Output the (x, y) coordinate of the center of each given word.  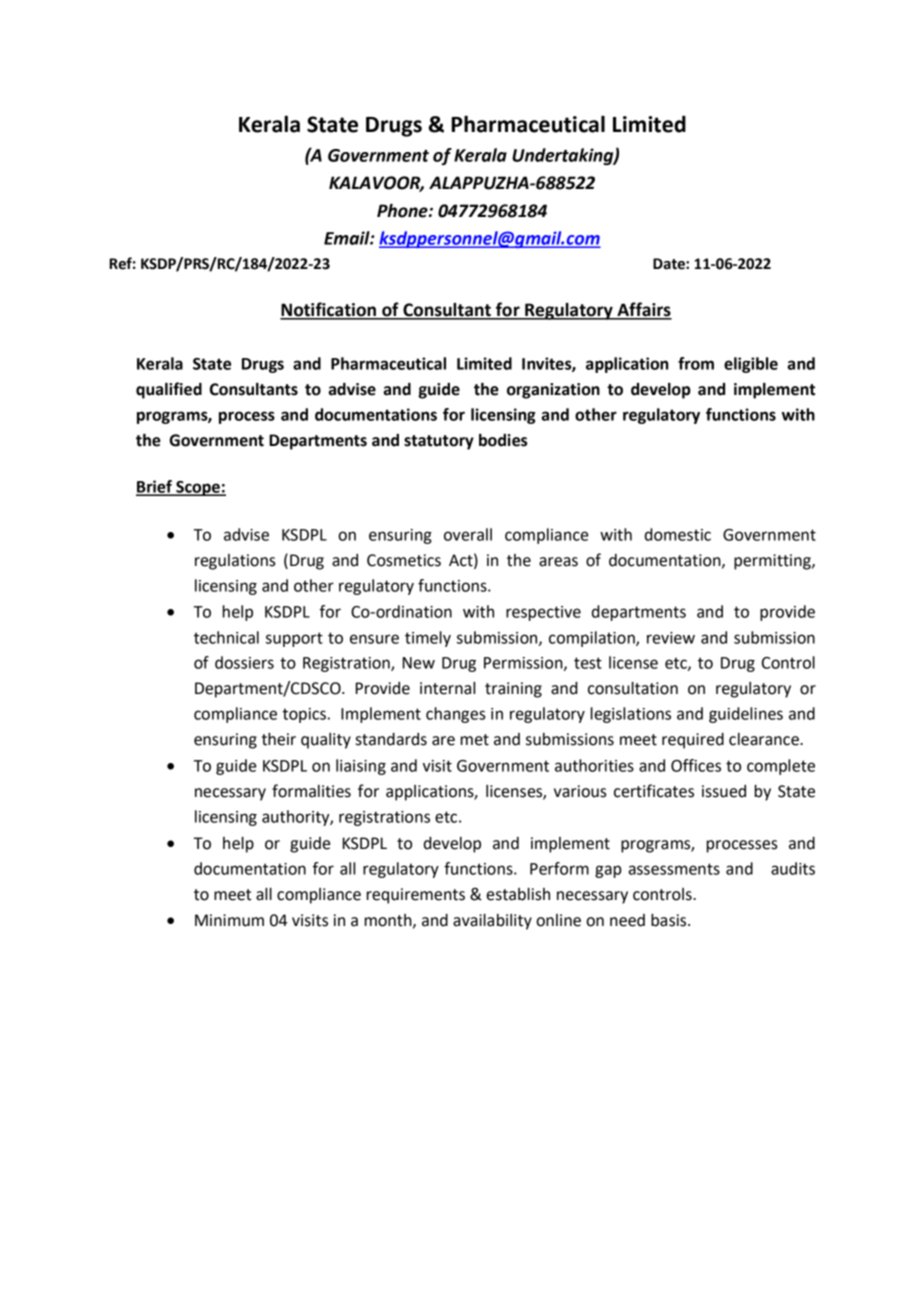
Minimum (229, 920)
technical (226, 637)
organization (553, 391)
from (696, 363)
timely (428, 639)
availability (492, 922)
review (671, 638)
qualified (169, 390)
